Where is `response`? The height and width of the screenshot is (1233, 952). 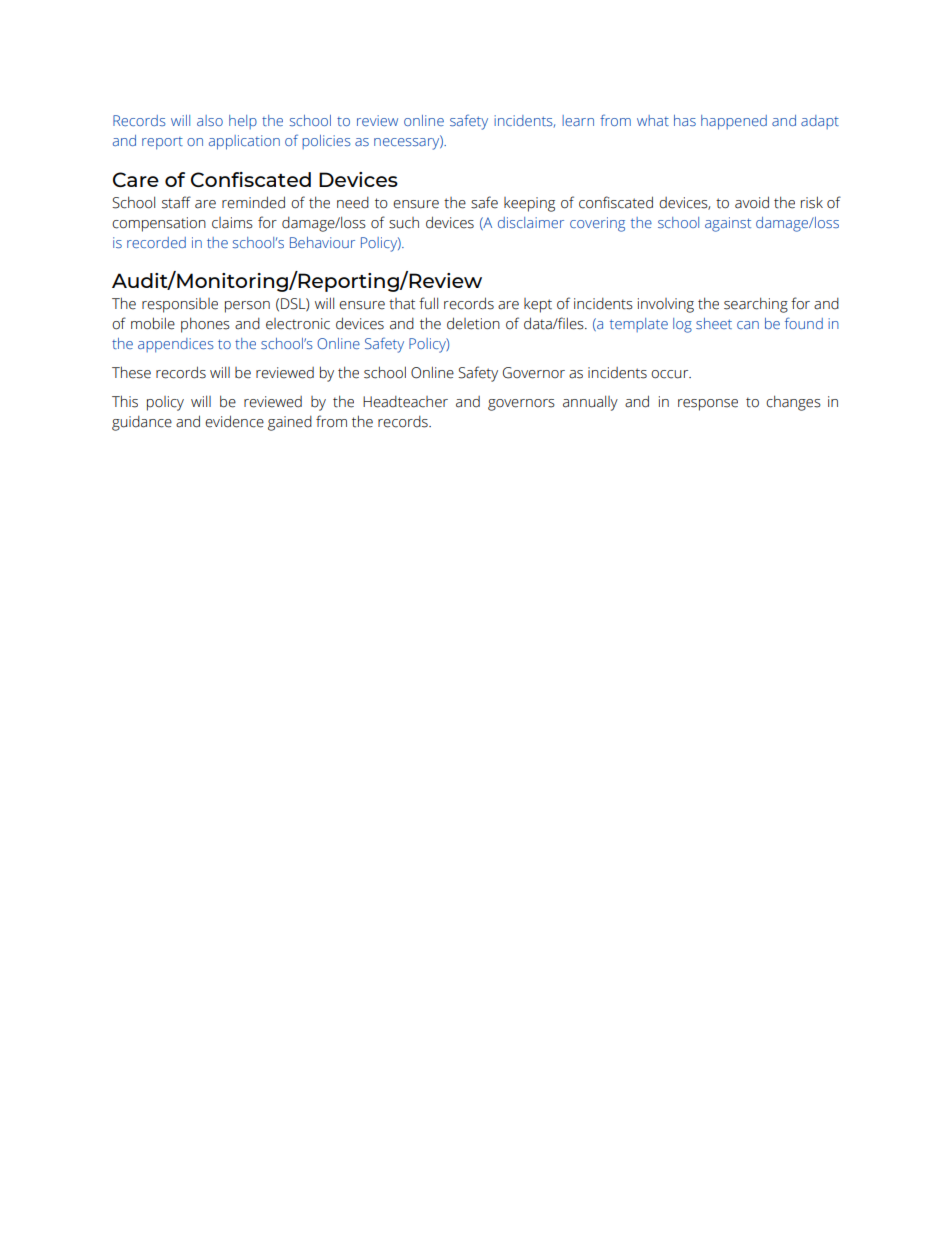 response is located at coordinates (708, 405).
